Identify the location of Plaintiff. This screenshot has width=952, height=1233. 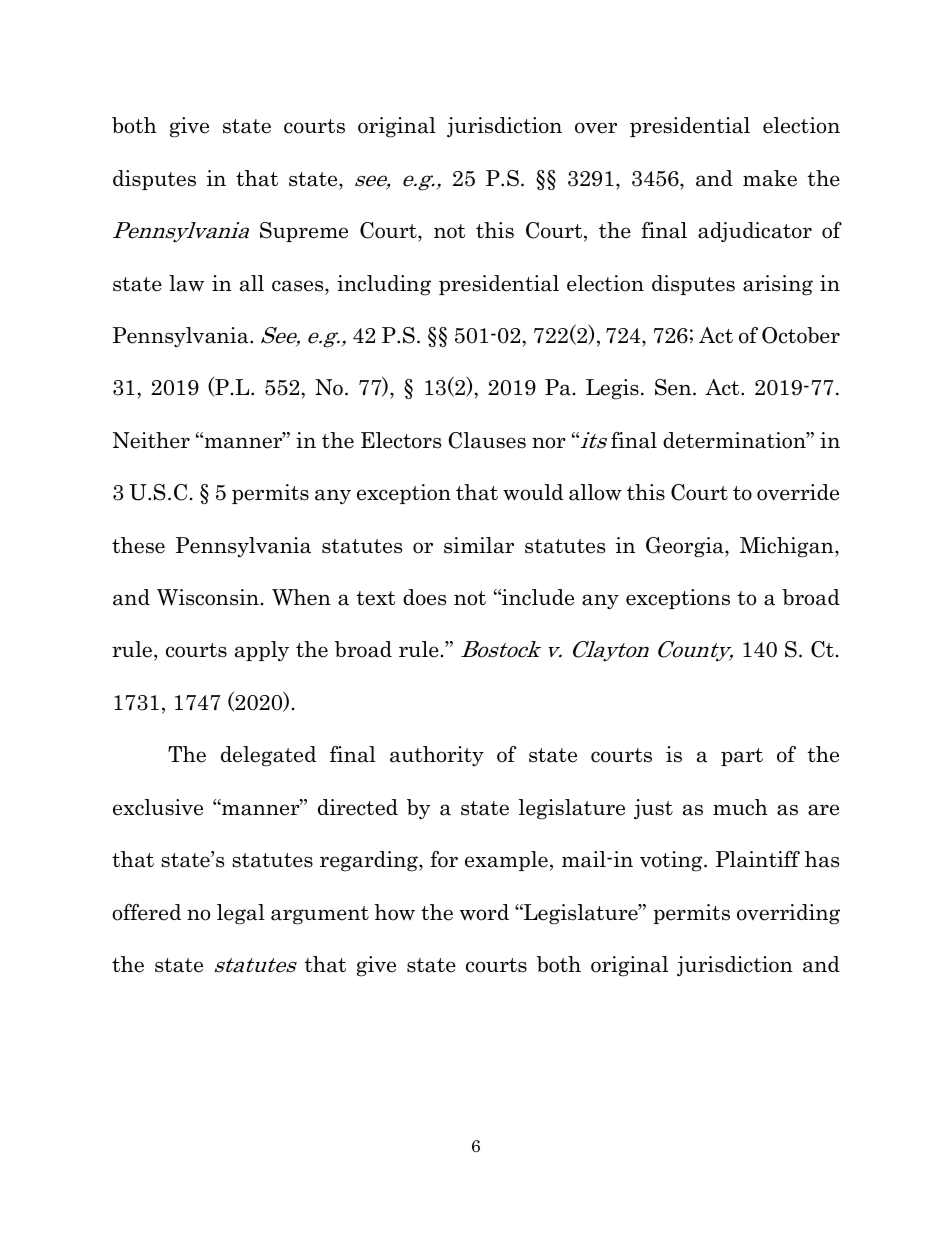
(758, 859).
